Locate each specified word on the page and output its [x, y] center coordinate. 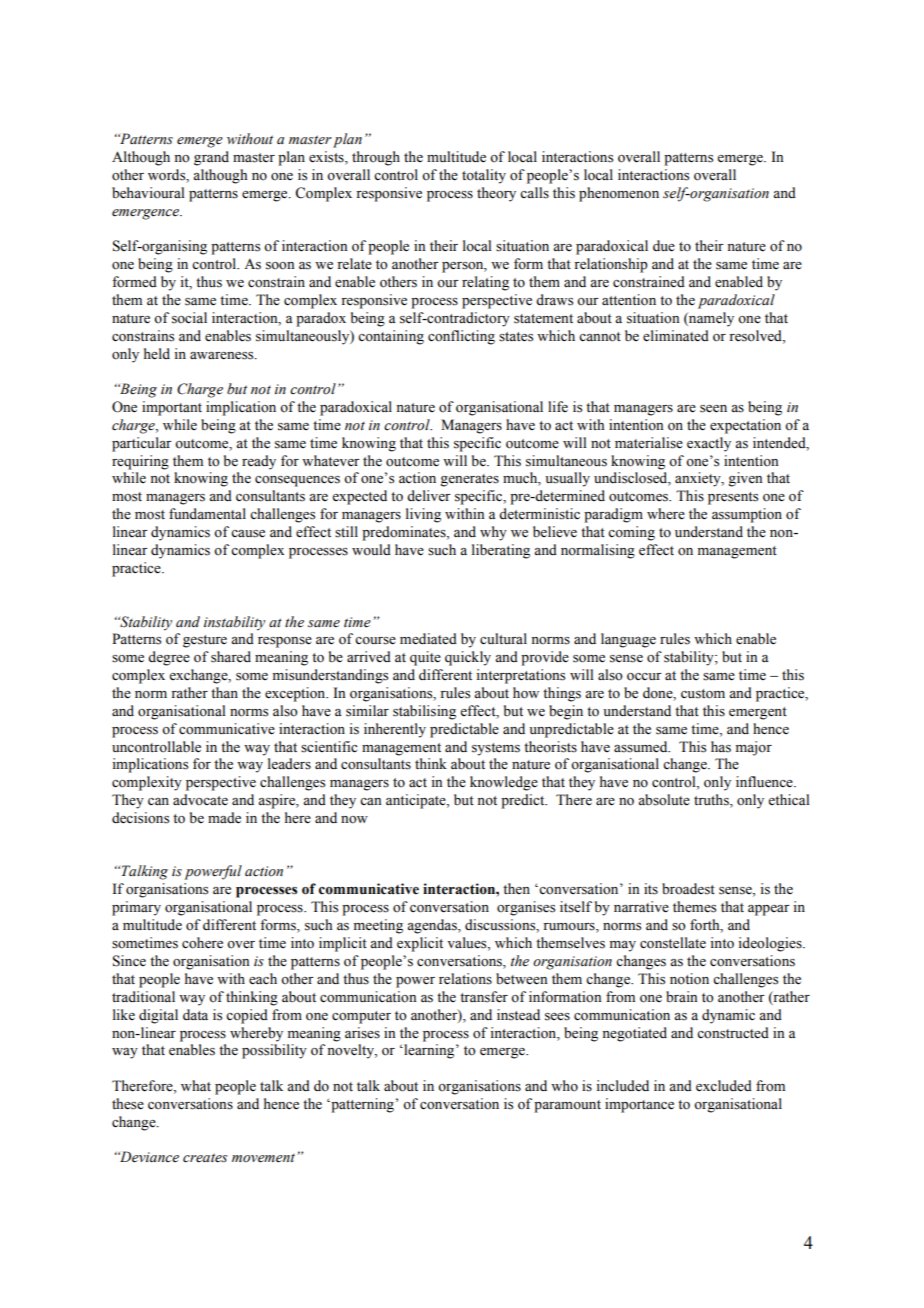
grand [211, 158]
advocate [200, 800]
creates [205, 1158]
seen [713, 409]
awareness [223, 356]
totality [484, 176]
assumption [747, 515]
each [263, 979]
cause [248, 534]
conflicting [461, 337]
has [721, 747]
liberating [501, 551]
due [664, 246]
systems [496, 749]
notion [689, 979]
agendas [433, 926]
